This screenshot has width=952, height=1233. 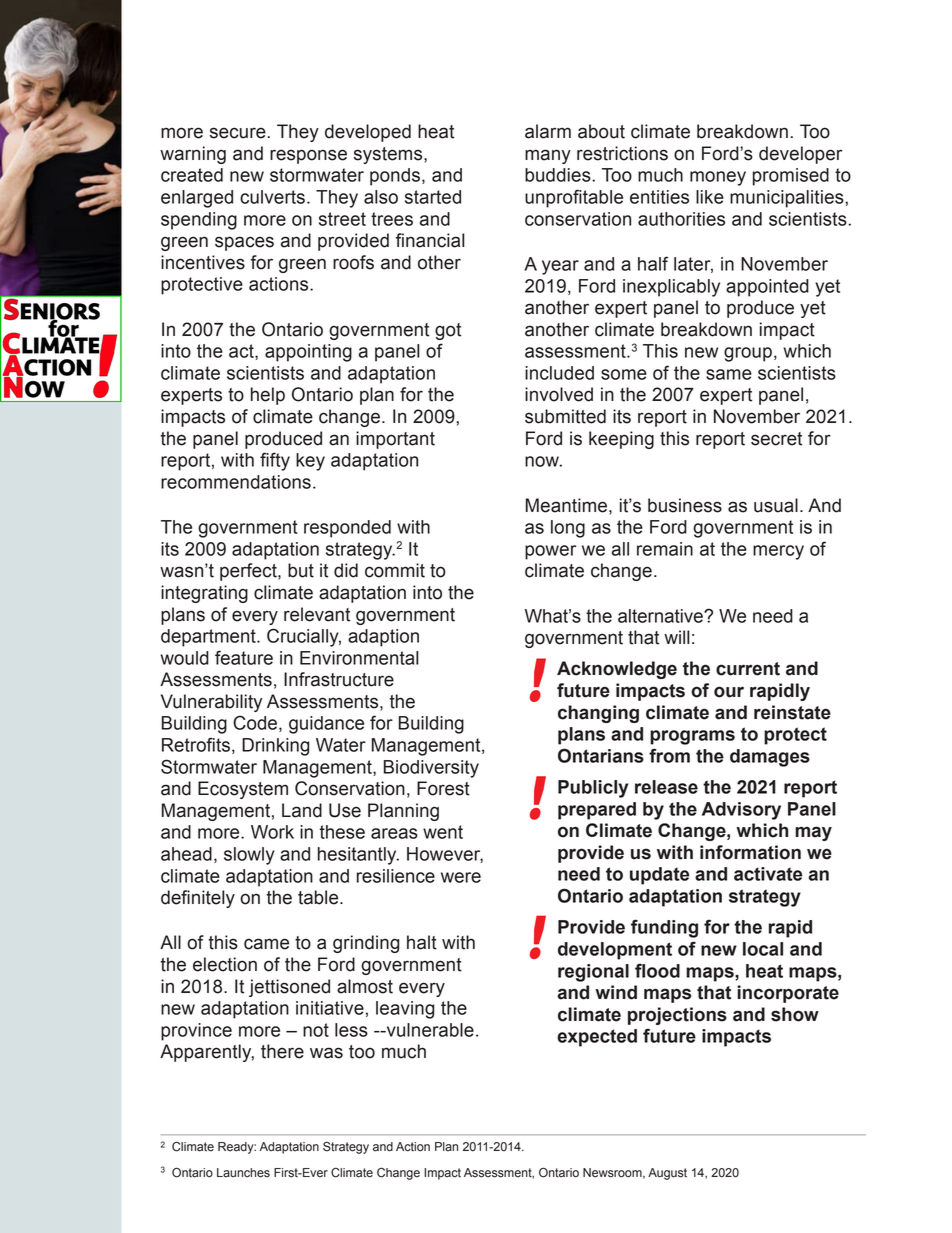 I want to click on secure, so click(x=238, y=133).
